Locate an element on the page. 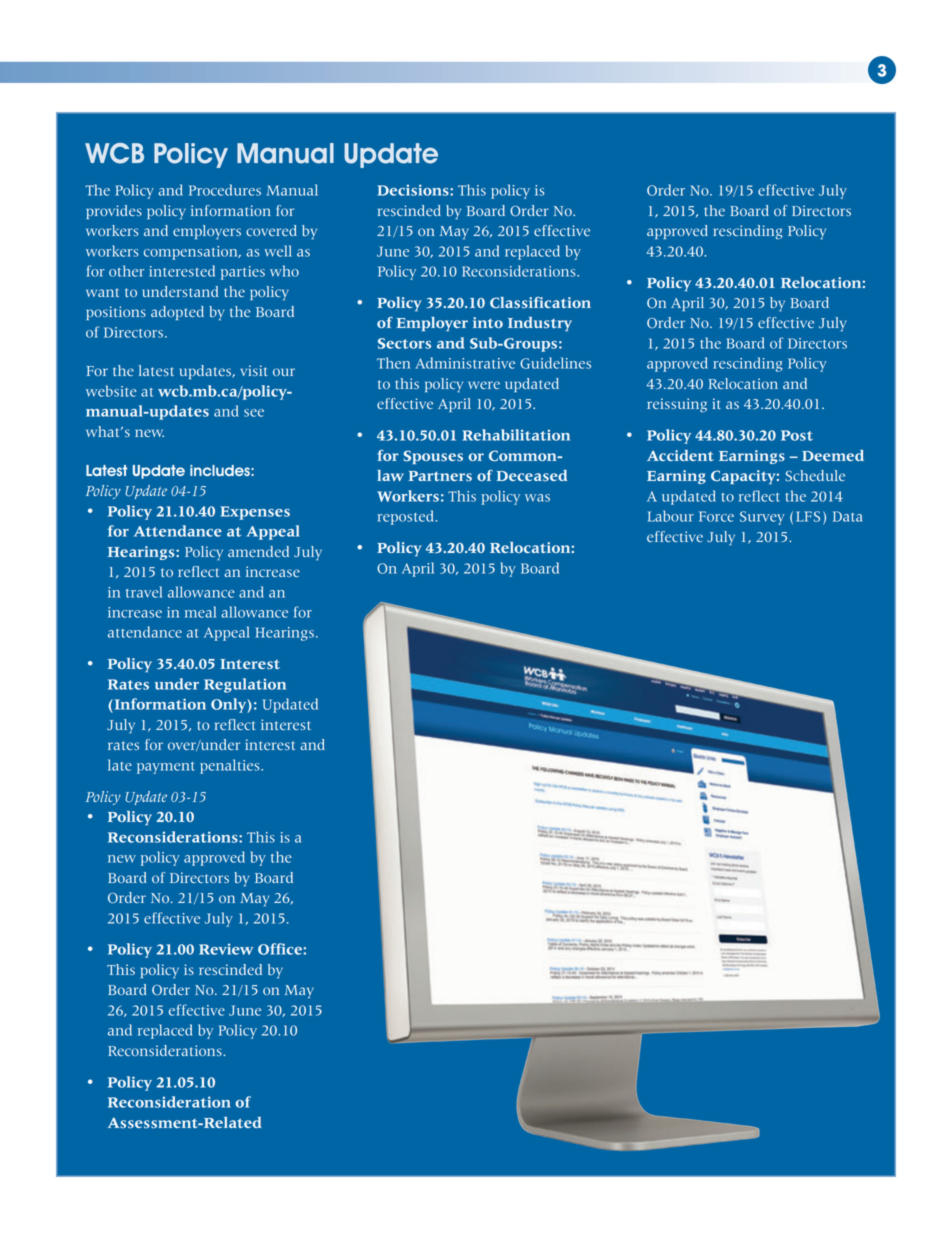 The height and width of the page is (1233, 952). Deemed is located at coordinates (833, 455).
